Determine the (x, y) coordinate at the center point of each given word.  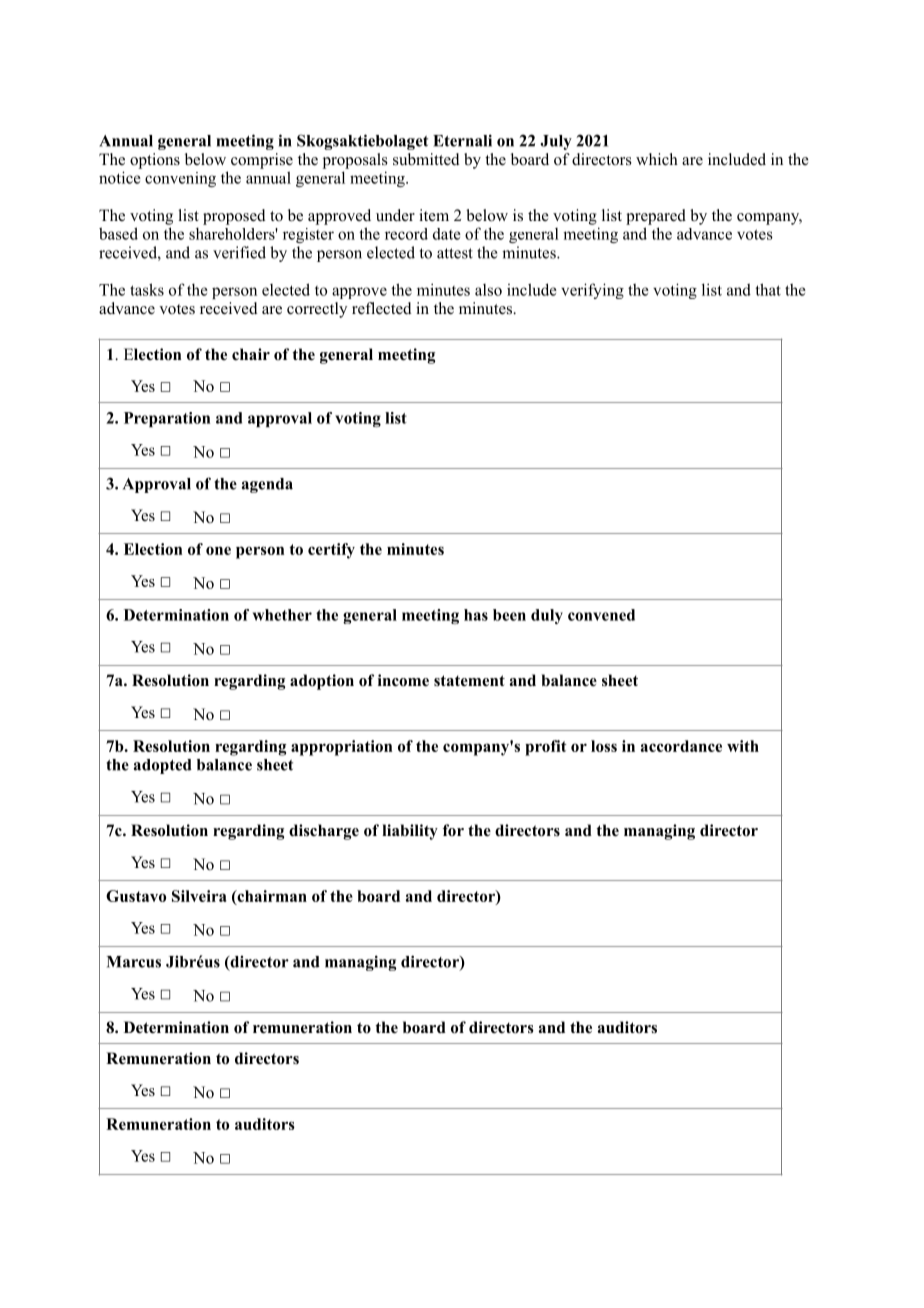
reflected (382, 308)
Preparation (167, 419)
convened (601, 615)
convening (180, 179)
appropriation (341, 748)
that (768, 289)
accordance (681, 746)
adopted (163, 766)
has (476, 615)
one (218, 550)
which (657, 159)
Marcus (134, 962)
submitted (426, 159)
